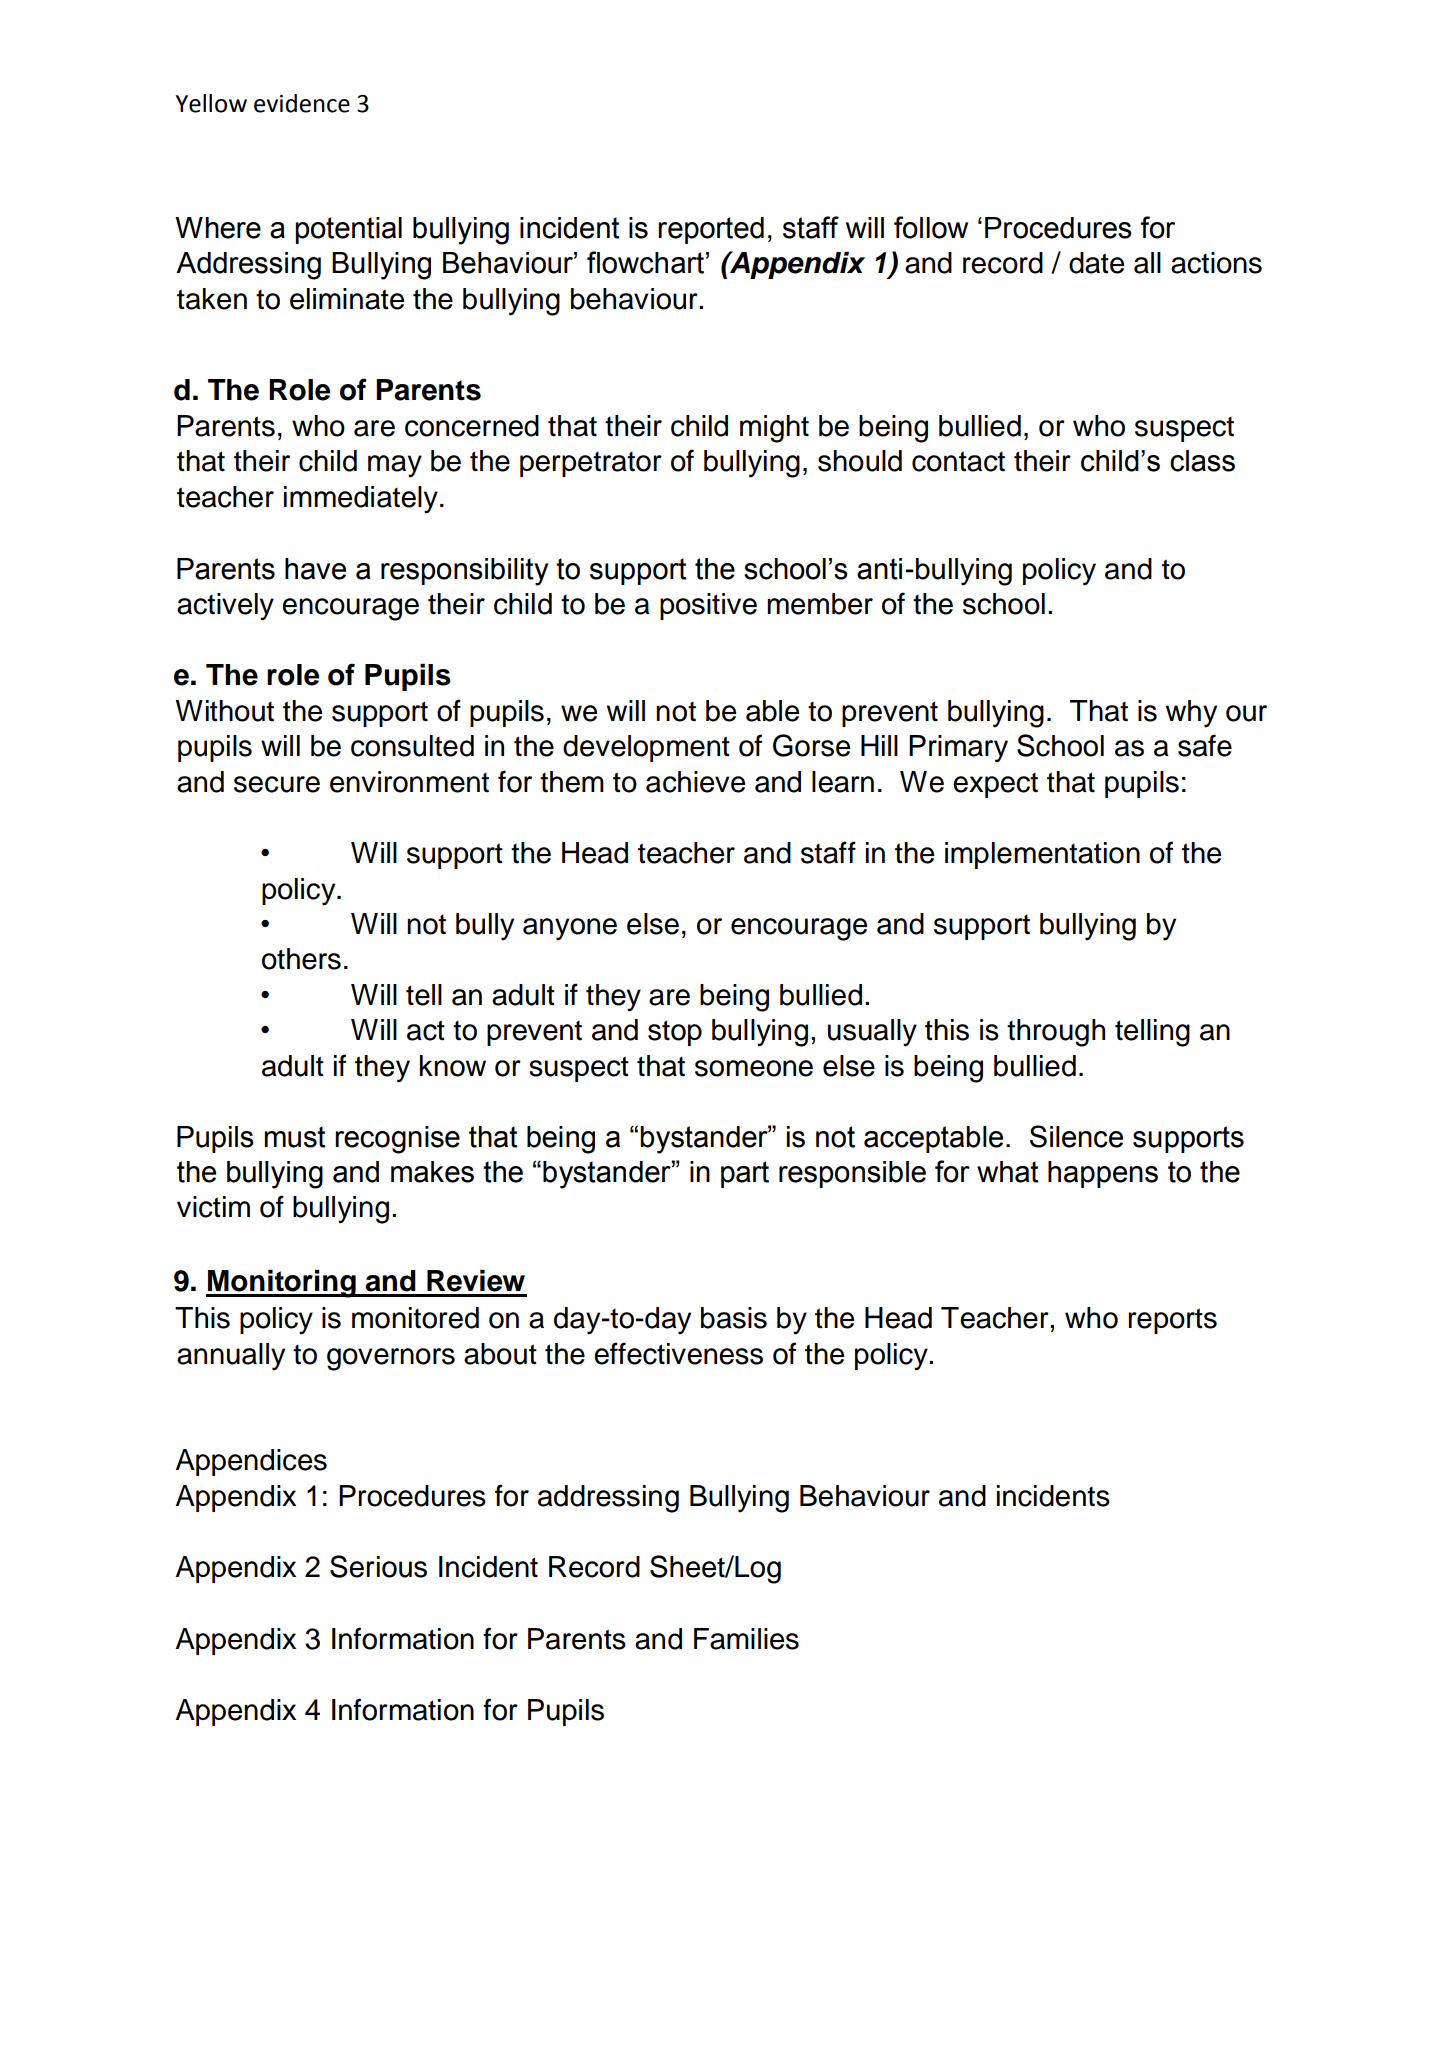 The height and width of the screenshot is (2050, 1450). What do you see at coordinates (1096, 263) in the screenshot?
I see `date` at bounding box center [1096, 263].
